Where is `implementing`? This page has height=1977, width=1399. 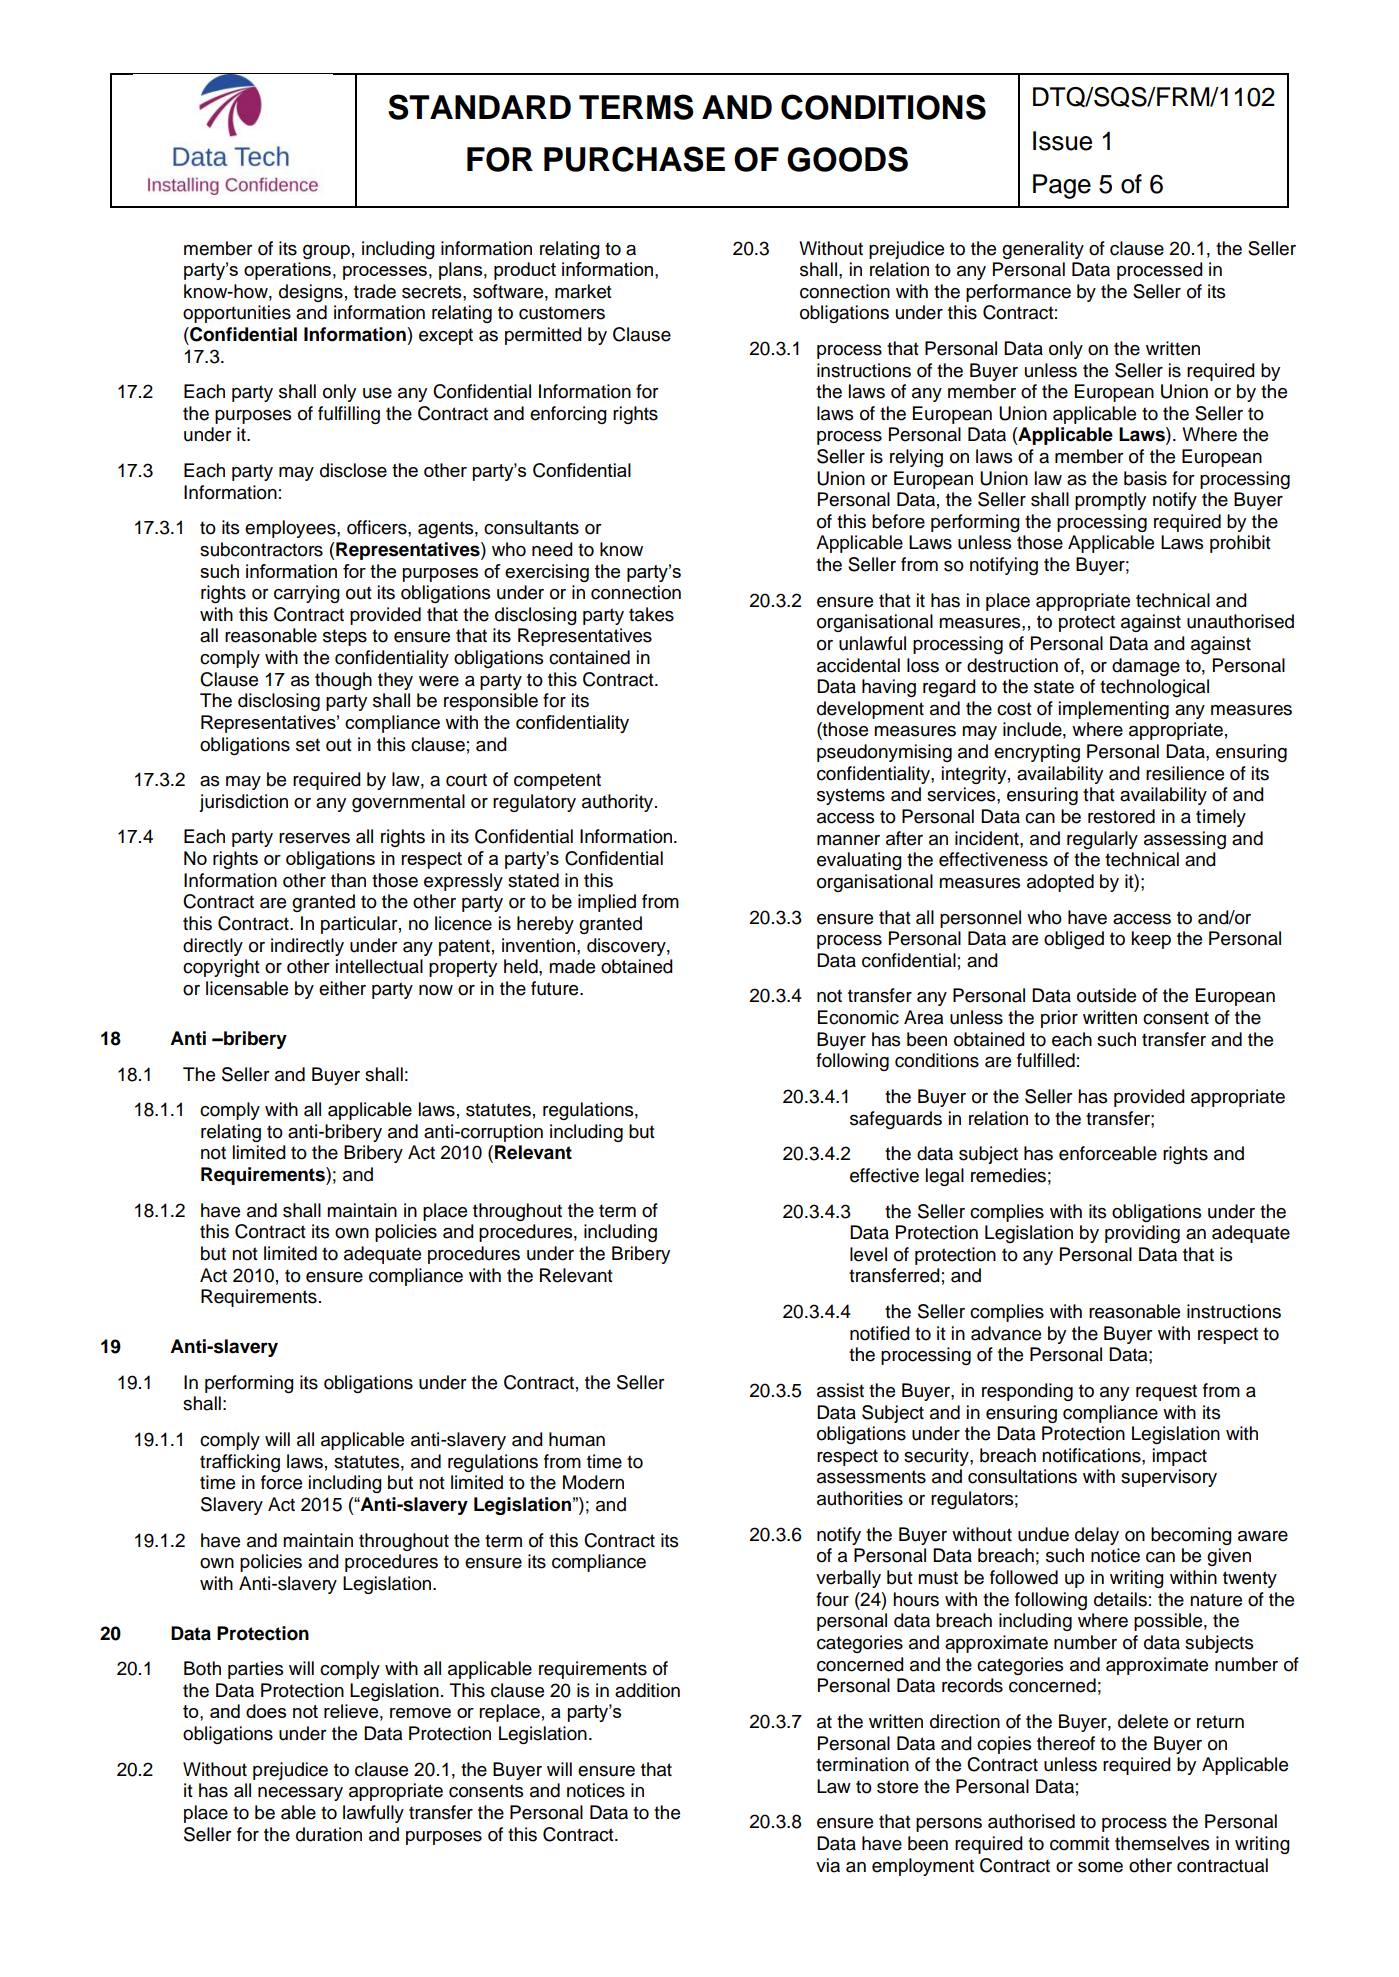
implementing is located at coordinates (1114, 710).
